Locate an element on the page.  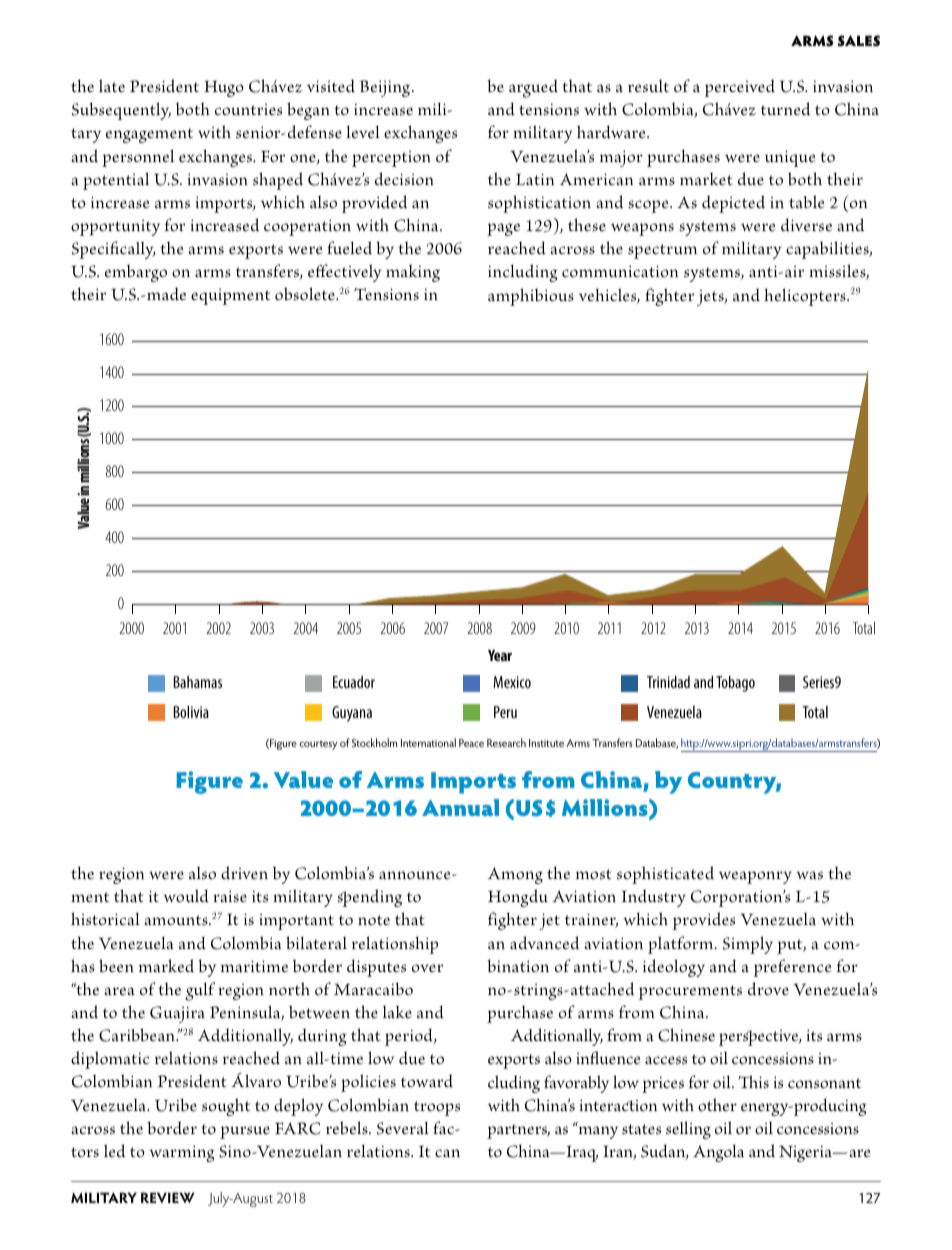
Hugo is located at coordinates (224, 88).
